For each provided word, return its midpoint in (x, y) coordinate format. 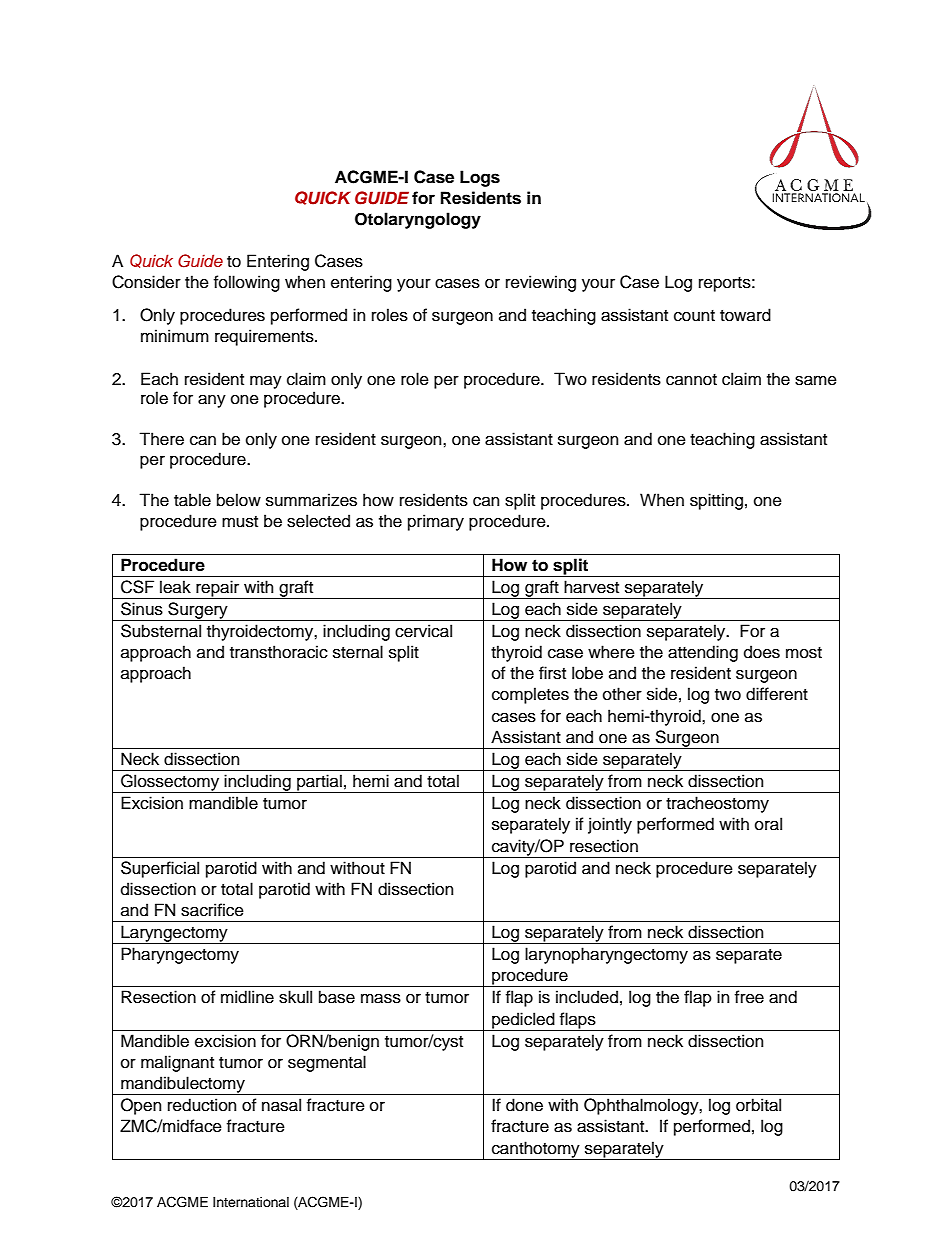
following (247, 283)
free (749, 997)
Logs (480, 178)
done (524, 1105)
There (161, 439)
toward (745, 315)
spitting (716, 501)
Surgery (198, 611)
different (777, 694)
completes (530, 695)
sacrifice (212, 910)
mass (381, 998)
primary (436, 522)
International (251, 1202)
